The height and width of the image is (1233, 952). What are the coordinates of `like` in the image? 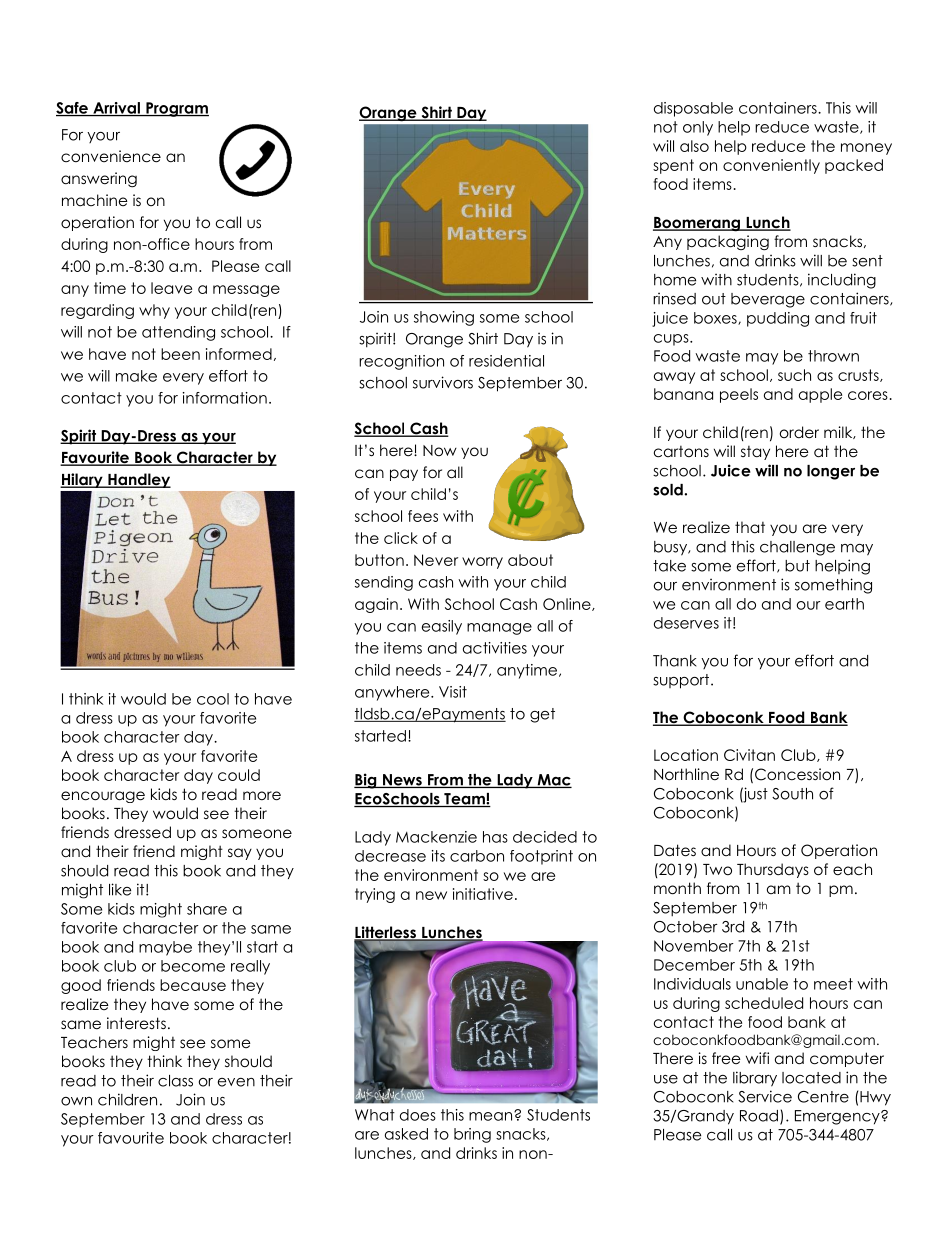 It's located at (120, 889).
